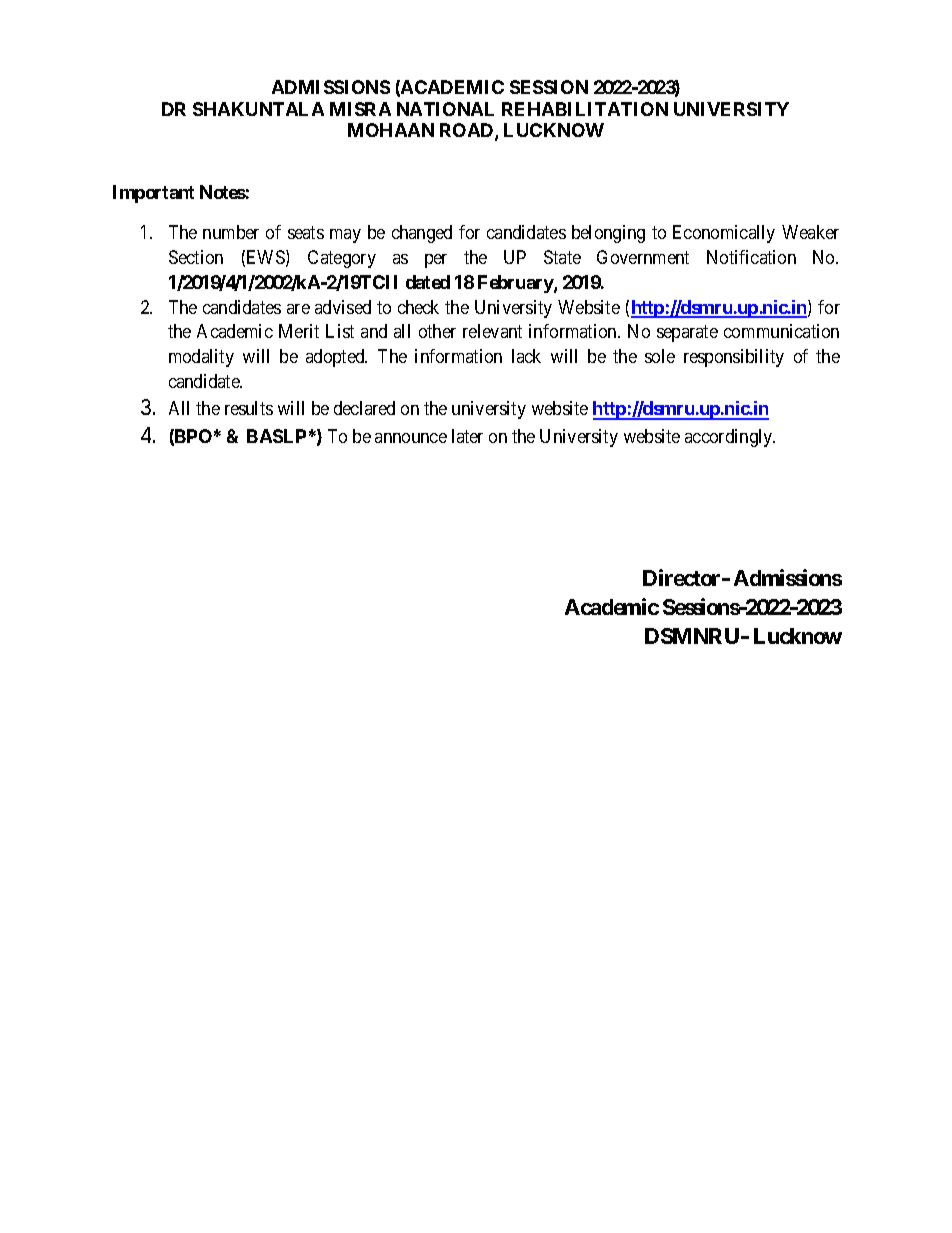  Describe the element at coordinates (196, 257) in the screenshot. I see `Section` at that location.
